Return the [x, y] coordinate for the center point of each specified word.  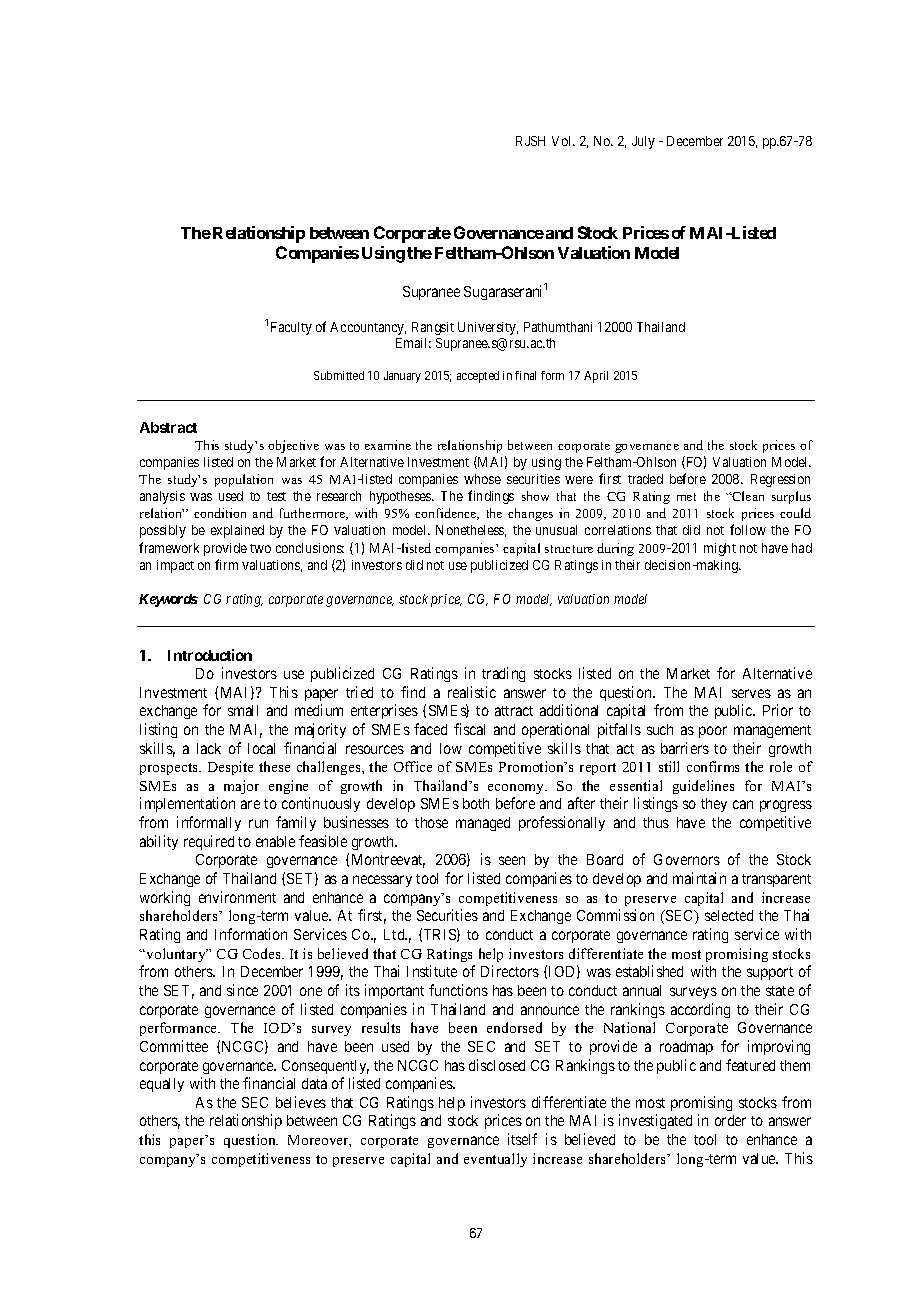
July [643, 142]
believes [301, 1102]
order [730, 1120]
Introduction [210, 655]
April [596, 377]
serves [751, 693]
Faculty [291, 328]
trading [503, 674]
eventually [495, 1160]
